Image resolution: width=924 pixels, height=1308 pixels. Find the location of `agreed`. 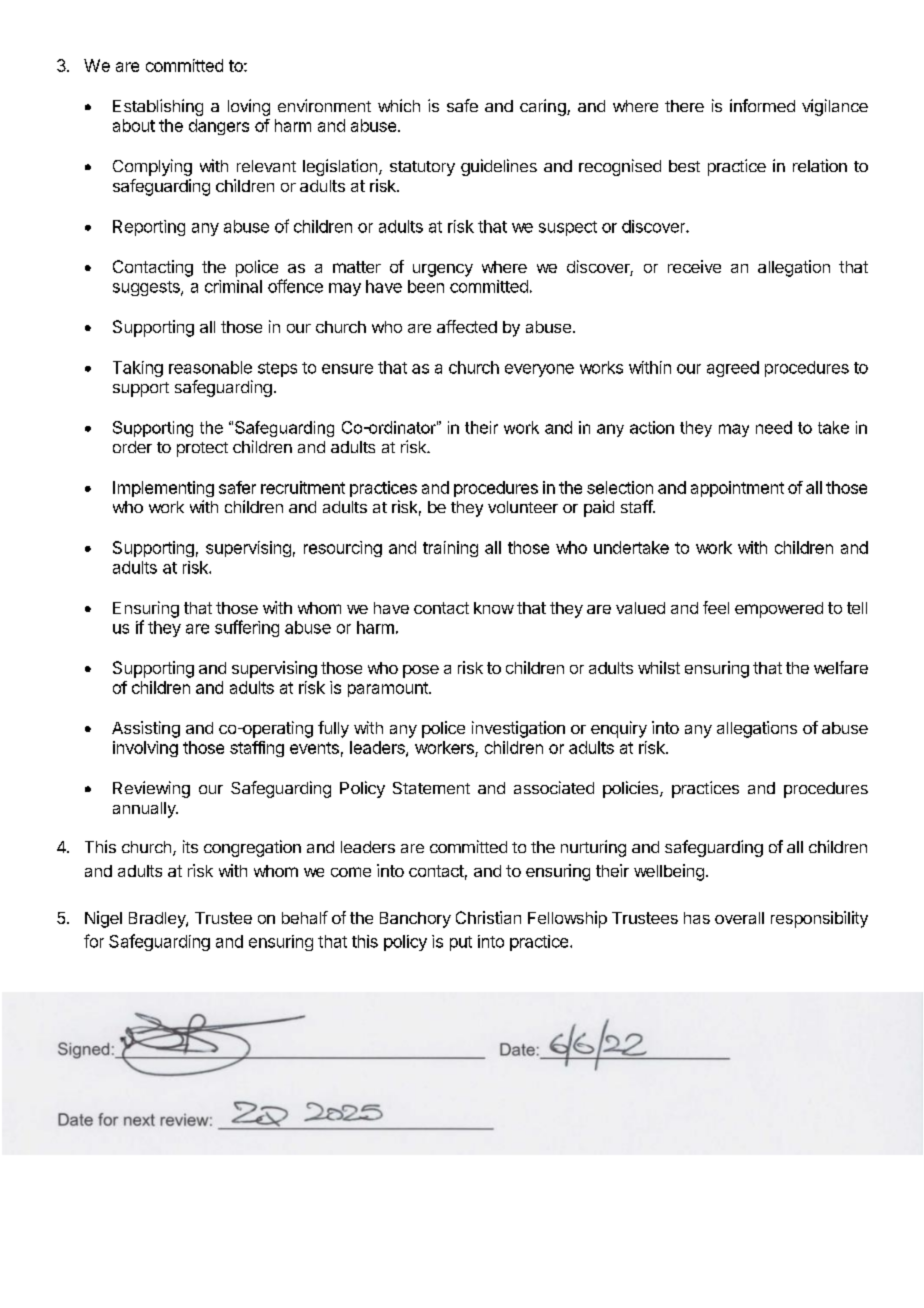

agreed is located at coordinates (733, 369).
